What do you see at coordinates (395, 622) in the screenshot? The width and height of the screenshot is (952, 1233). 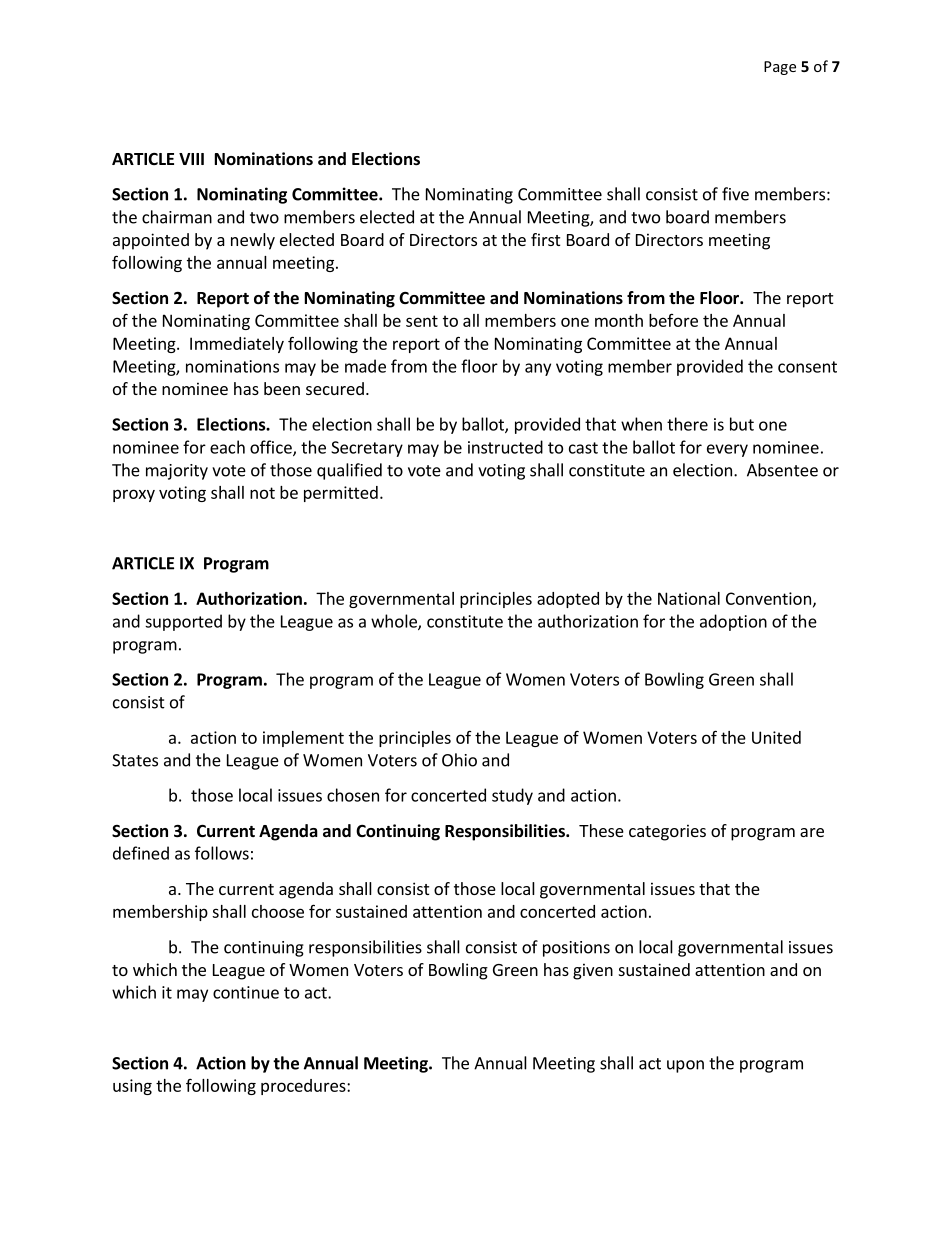 I see `whole` at bounding box center [395, 622].
